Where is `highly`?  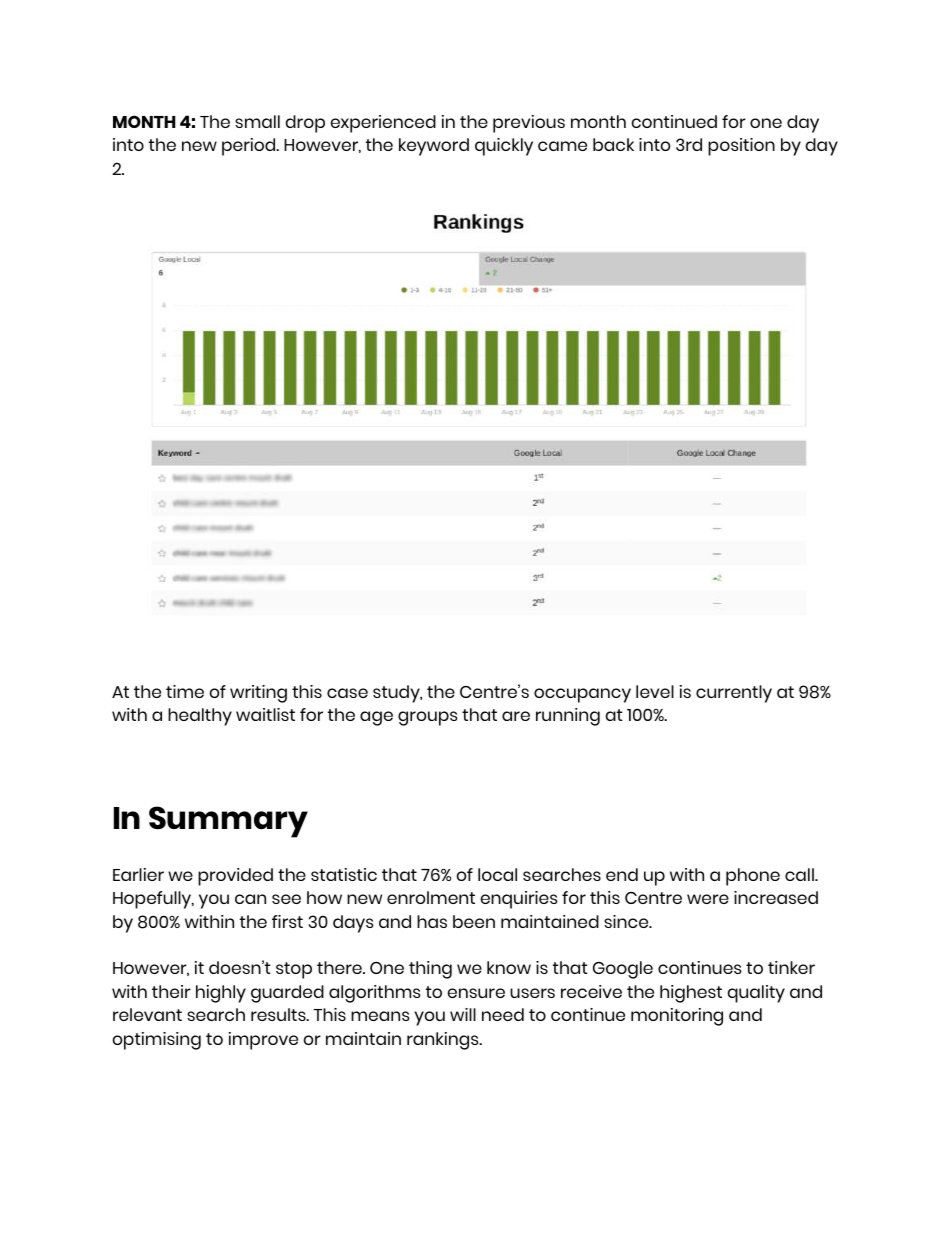 highly is located at coordinates (221, 994).
